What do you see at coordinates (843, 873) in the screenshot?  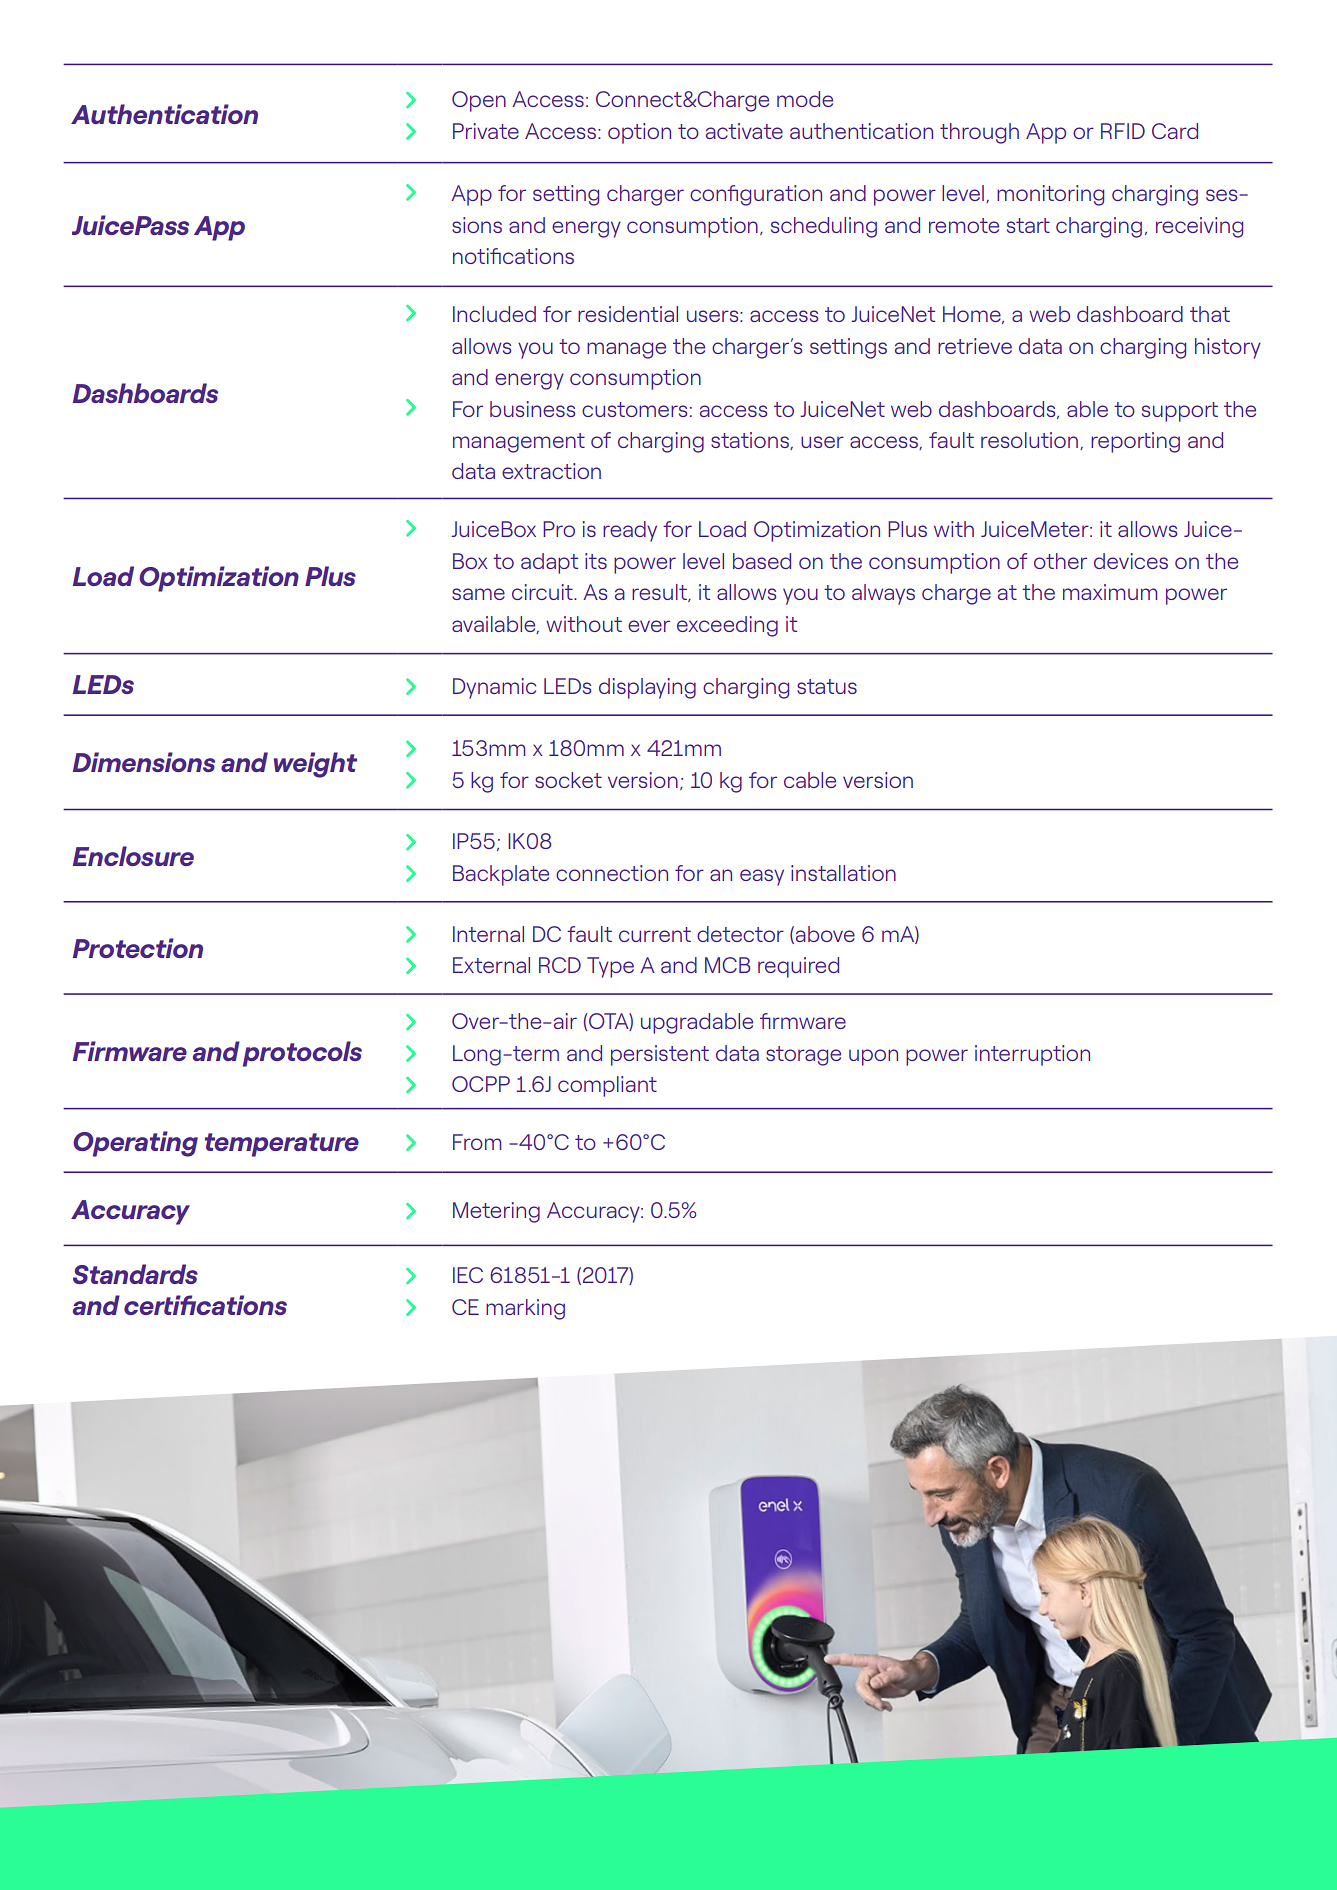 I see `installation` at bounding box center [843, 873].
